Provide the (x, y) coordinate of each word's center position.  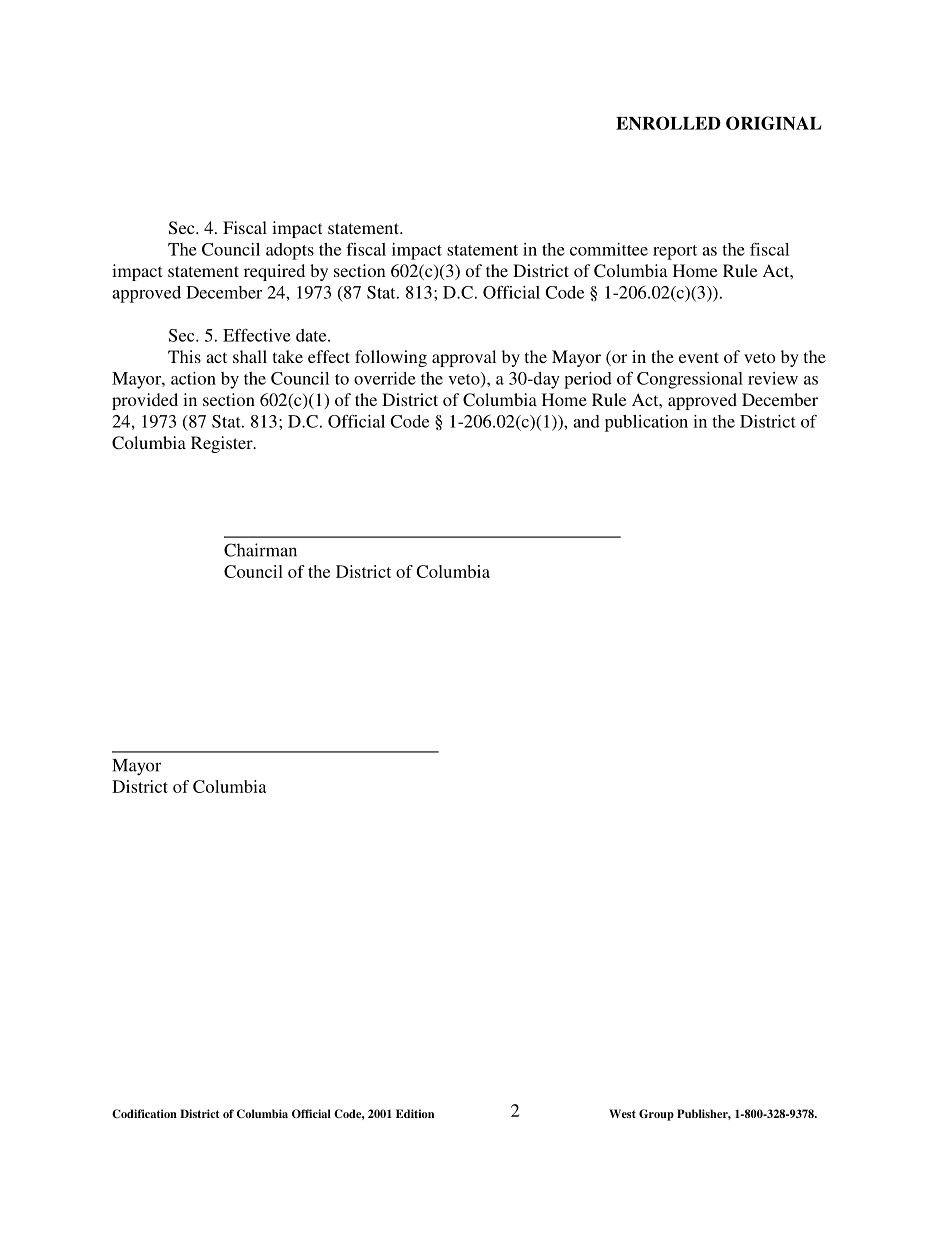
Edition (415, 1113)
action (193, 378)
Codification (144, 1113)
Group (656, 1115)
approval (464, 358)
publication (646, 423)
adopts (290, 251)
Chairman (260, 550)
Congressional (690, 380)
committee (609, 249)
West (622, 1113)
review (773, 378)
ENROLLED (668, 123)
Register (223, 444)
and (586, 421)
